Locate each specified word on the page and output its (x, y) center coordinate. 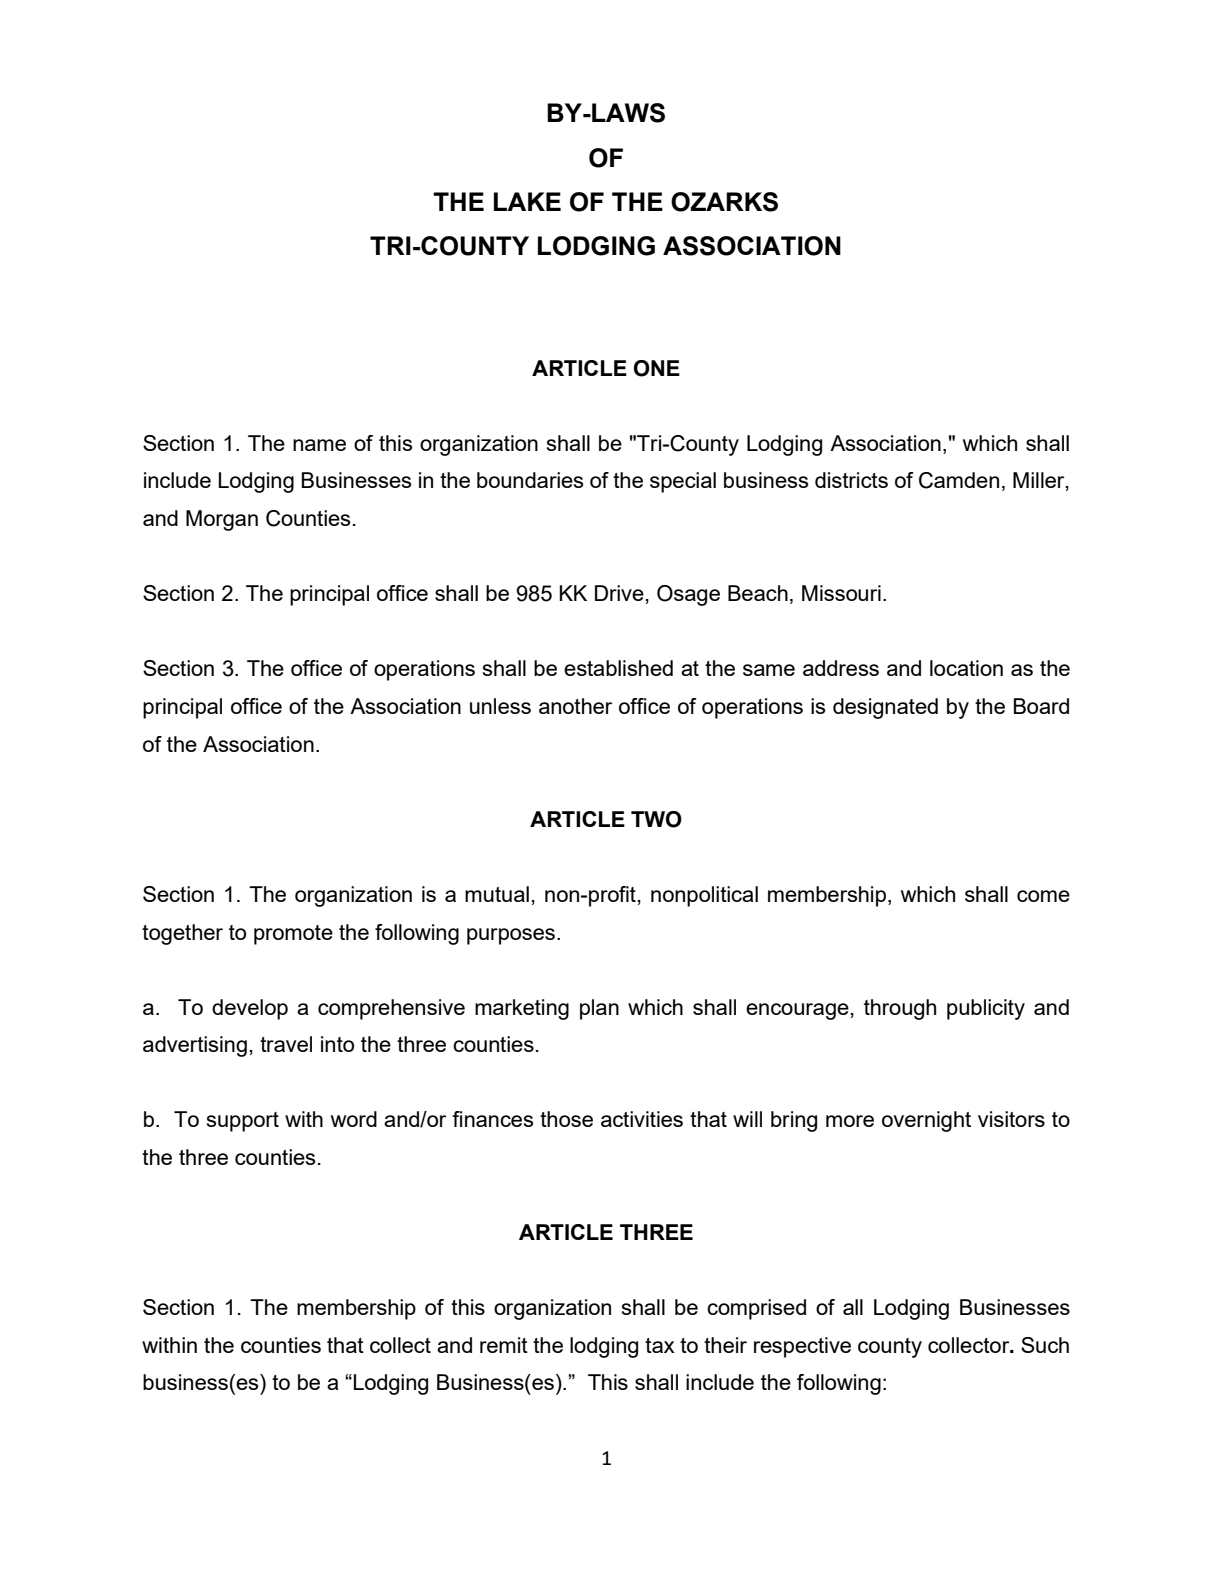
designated (885, 708)
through (900, 1009)
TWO (656, 819)
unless (500, 706)
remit (504, 1345)
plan (599, 1009)
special (683, 482)
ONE (657, 368)
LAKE (527, 201)
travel (286, 1044)
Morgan (222, 520)
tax (660, 1345)
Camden (959, 480)
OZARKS (724, 202)
